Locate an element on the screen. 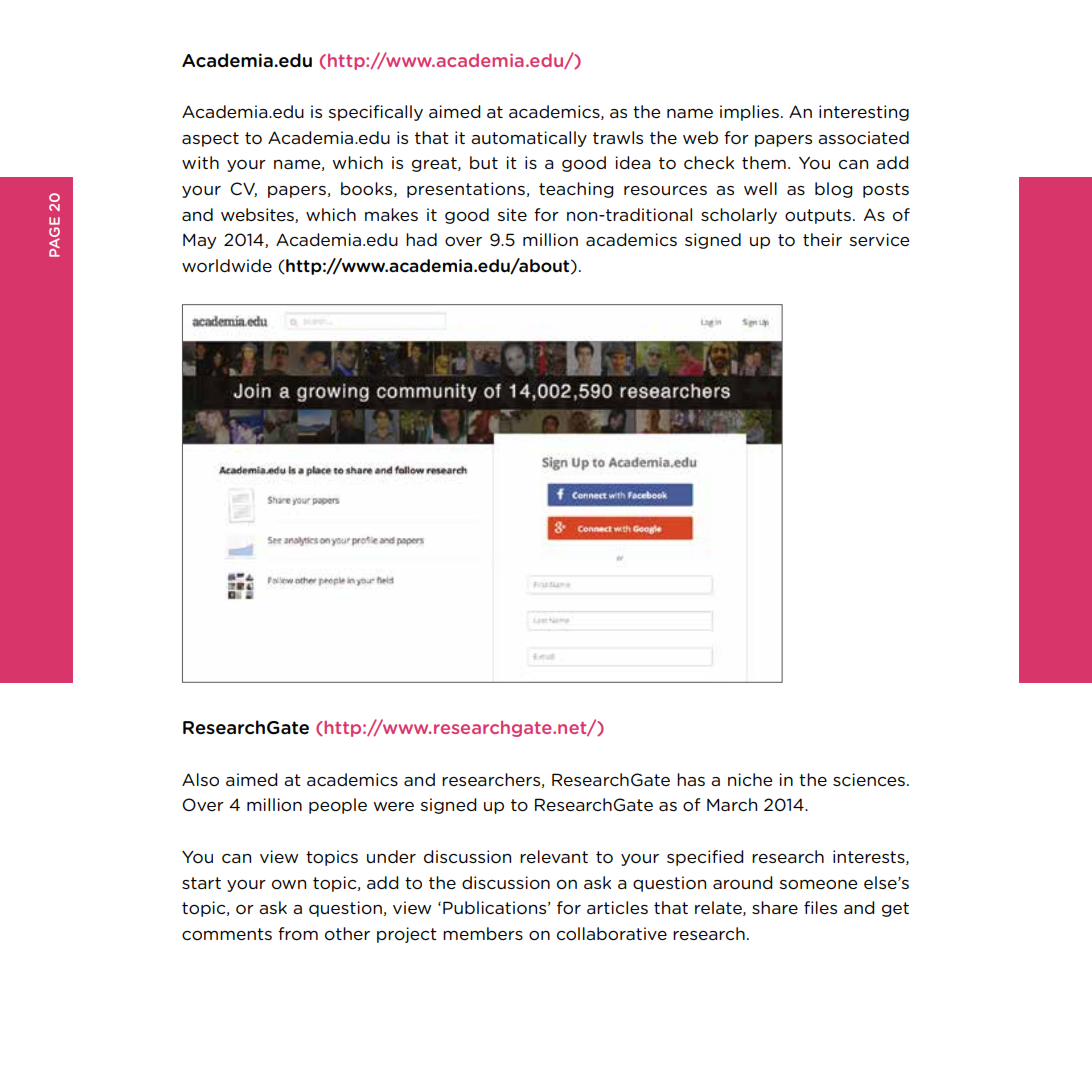  their is located at coordinates (822, 239).
